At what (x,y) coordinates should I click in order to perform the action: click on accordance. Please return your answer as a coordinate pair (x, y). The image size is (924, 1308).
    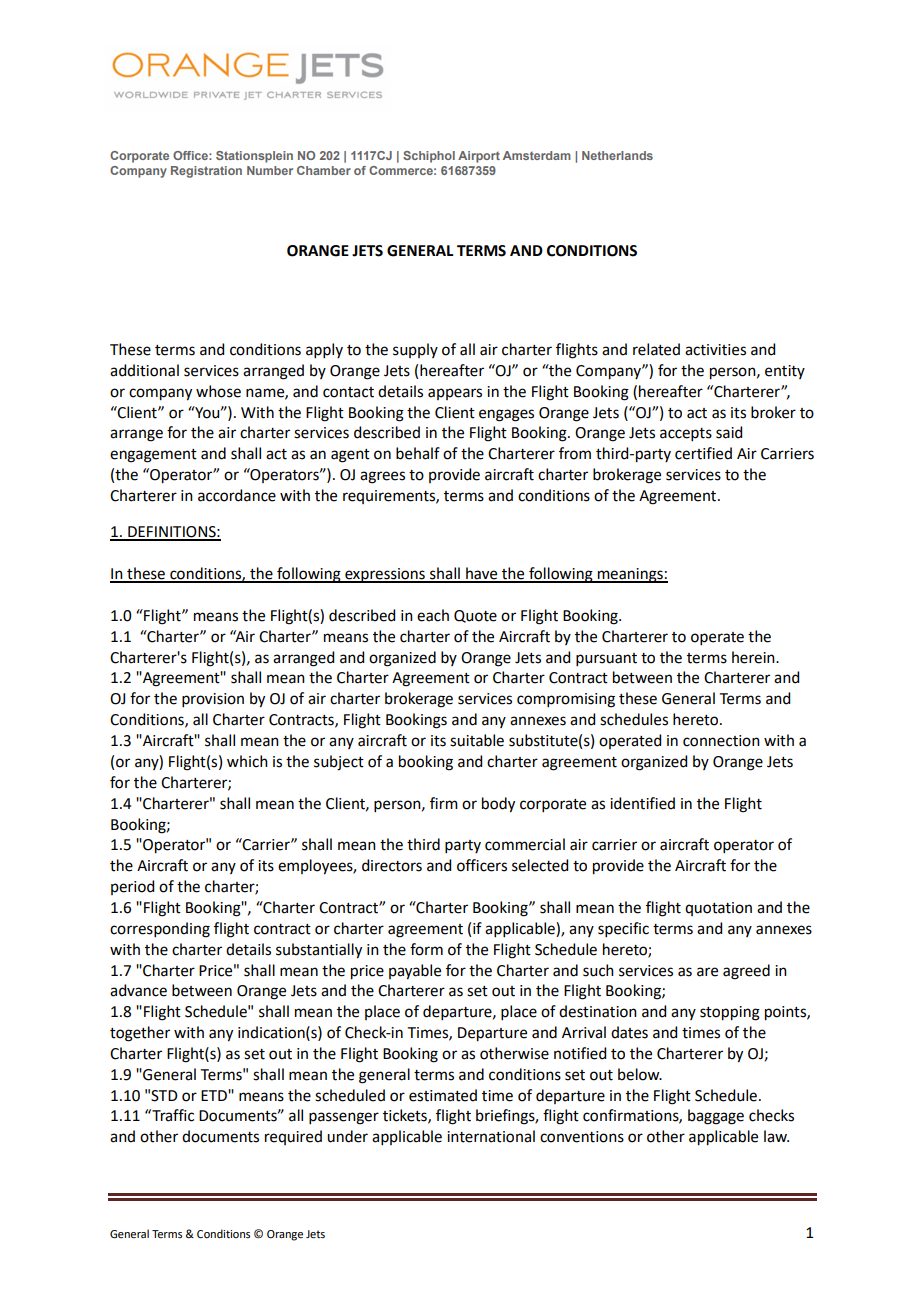
    Looking at the image, I should click on (237, 495).
